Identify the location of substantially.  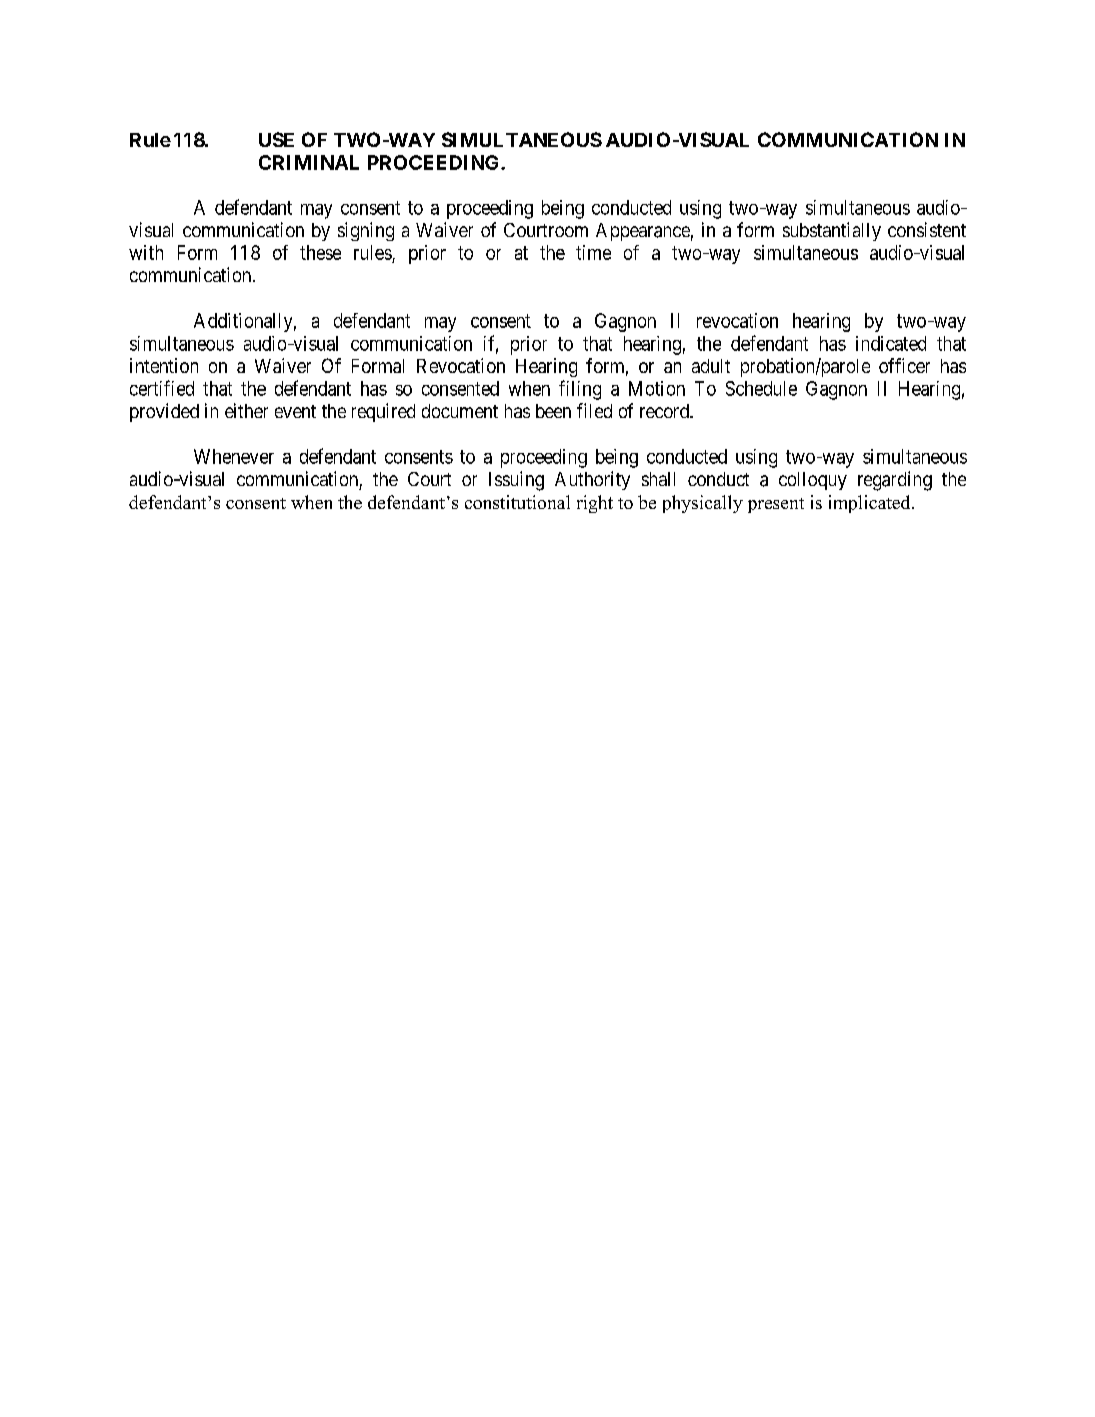
(832, 231).
